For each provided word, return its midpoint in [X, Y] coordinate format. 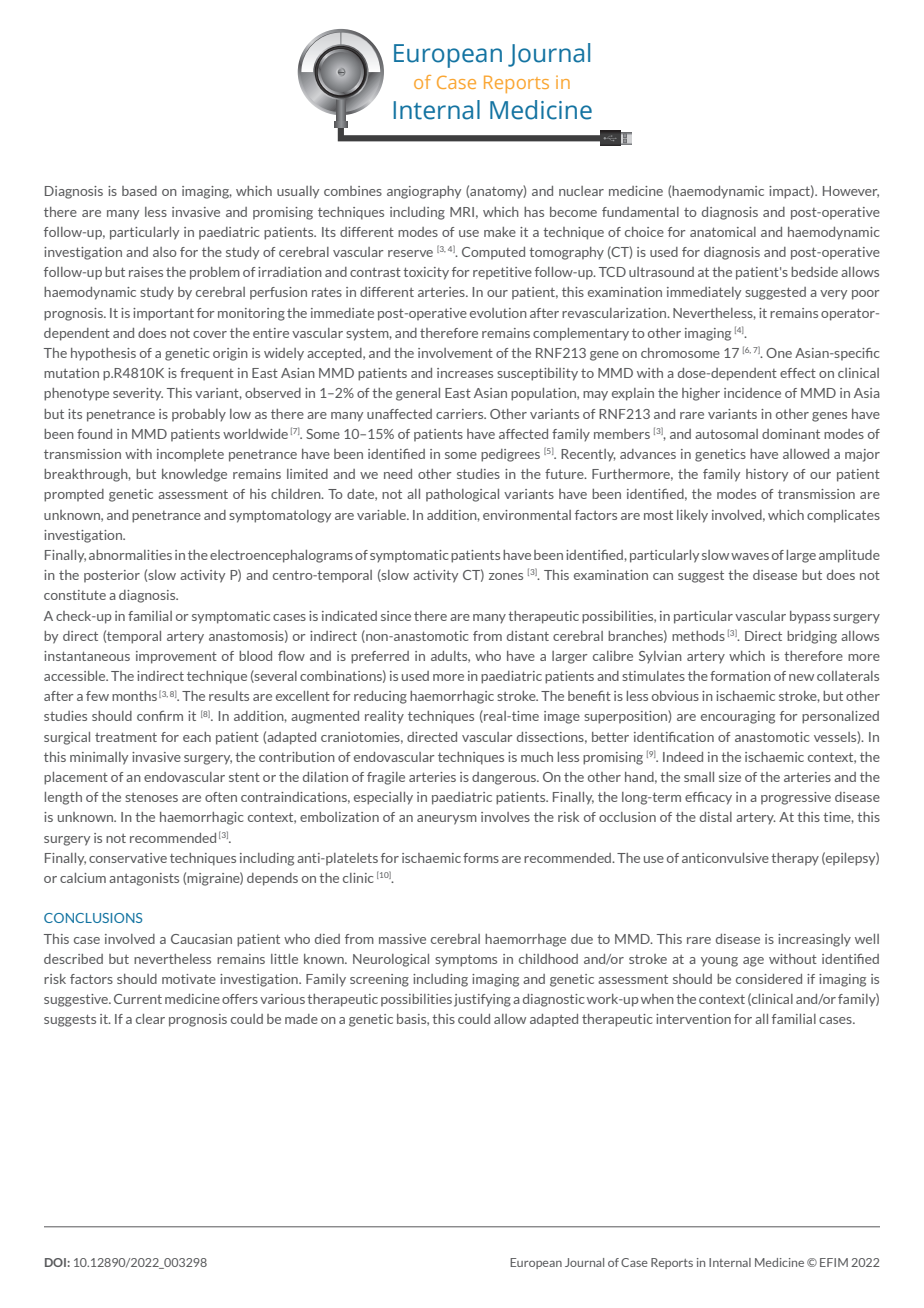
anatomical [723, 232]
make [500, 232]
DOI [56, 1262]
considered [769, 979]
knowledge [194, 475]
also [165, 252]
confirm [160, 716]
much [537, 757]
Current [138, 999]
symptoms [466, 960]
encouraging [738, 717]
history [767, 475]
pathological [462, 495]
